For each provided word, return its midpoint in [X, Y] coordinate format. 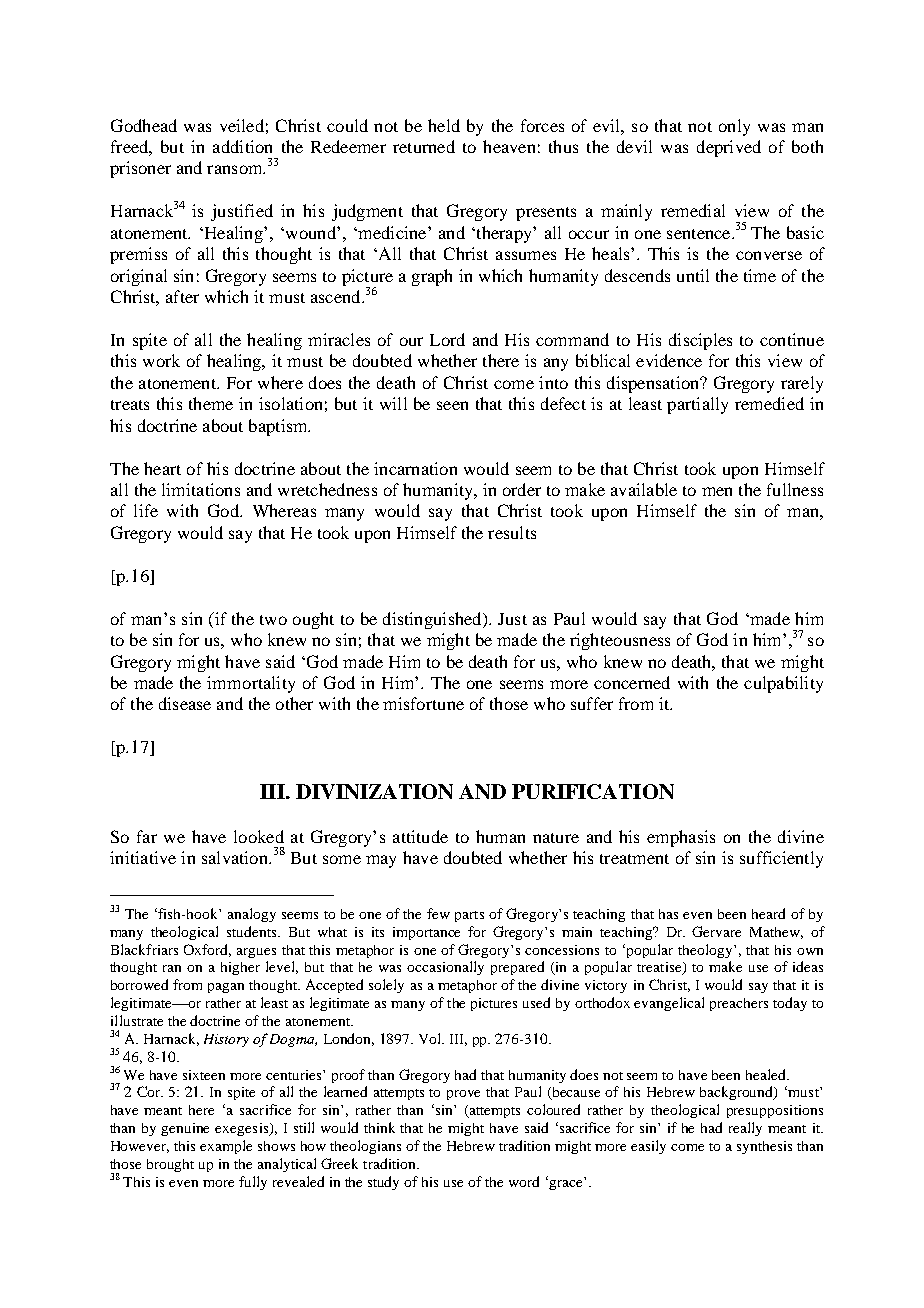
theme [211, 403]
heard [768, 913]
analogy [252, 915]
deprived [729, 148]
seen [452, 405]
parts [469, 916]
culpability [783, 684]
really [745, 1129]
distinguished [433, 620]
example [226, 1147]
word [524, 1181]
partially [697, 405]
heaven [509, 146]
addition [242, 146]
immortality [251, 684]
